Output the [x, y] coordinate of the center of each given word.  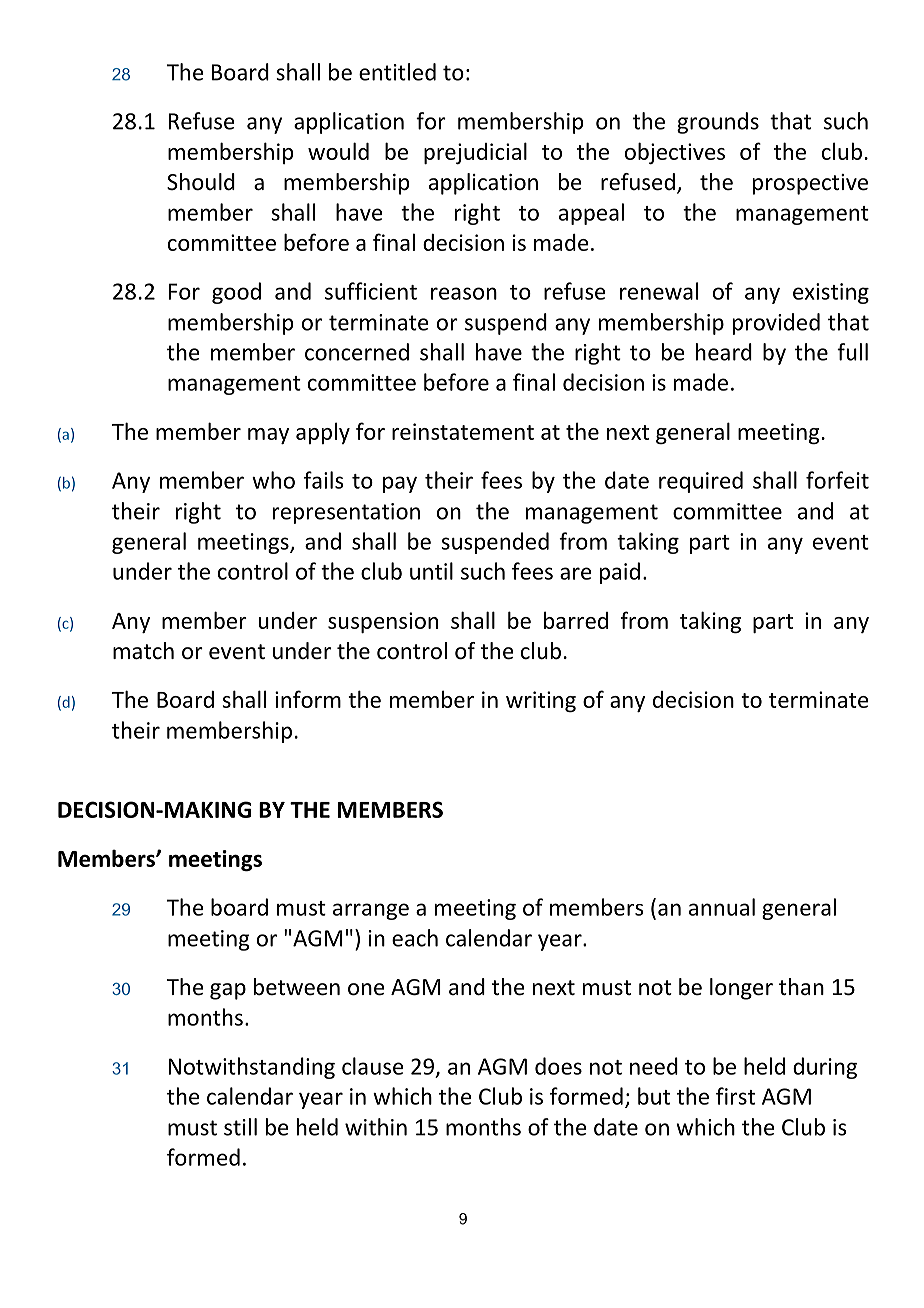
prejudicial [475, 153]
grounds [718, 123]
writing [541, 701]
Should [201, 182]
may [268, 436]
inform [308, 699]
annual [722, 907]
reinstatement [463, 431]
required [701, 482]
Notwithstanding [252, 1068]
